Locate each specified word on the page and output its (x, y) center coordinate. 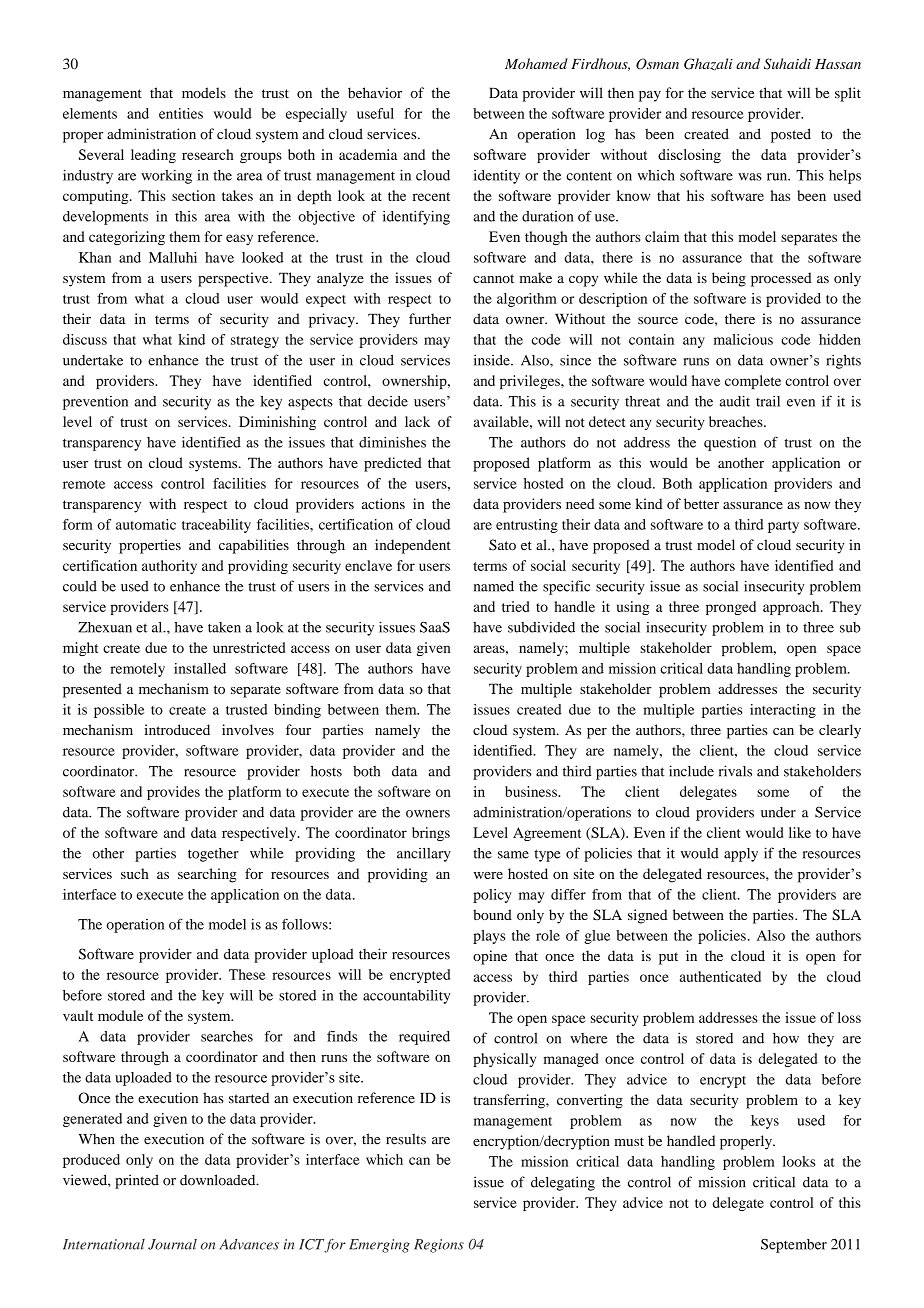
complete (753, 382)
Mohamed (536, 63)
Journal (172, 1244)
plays (489, 937)
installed (200, 668)
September (794, 1246)
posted (791, 135)
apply (741, 855)
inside (493, 360)
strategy (255, 342)
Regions (439, 1246)
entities (181, 113)
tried (515, 606)
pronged (731, 608)
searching (207, 875)
